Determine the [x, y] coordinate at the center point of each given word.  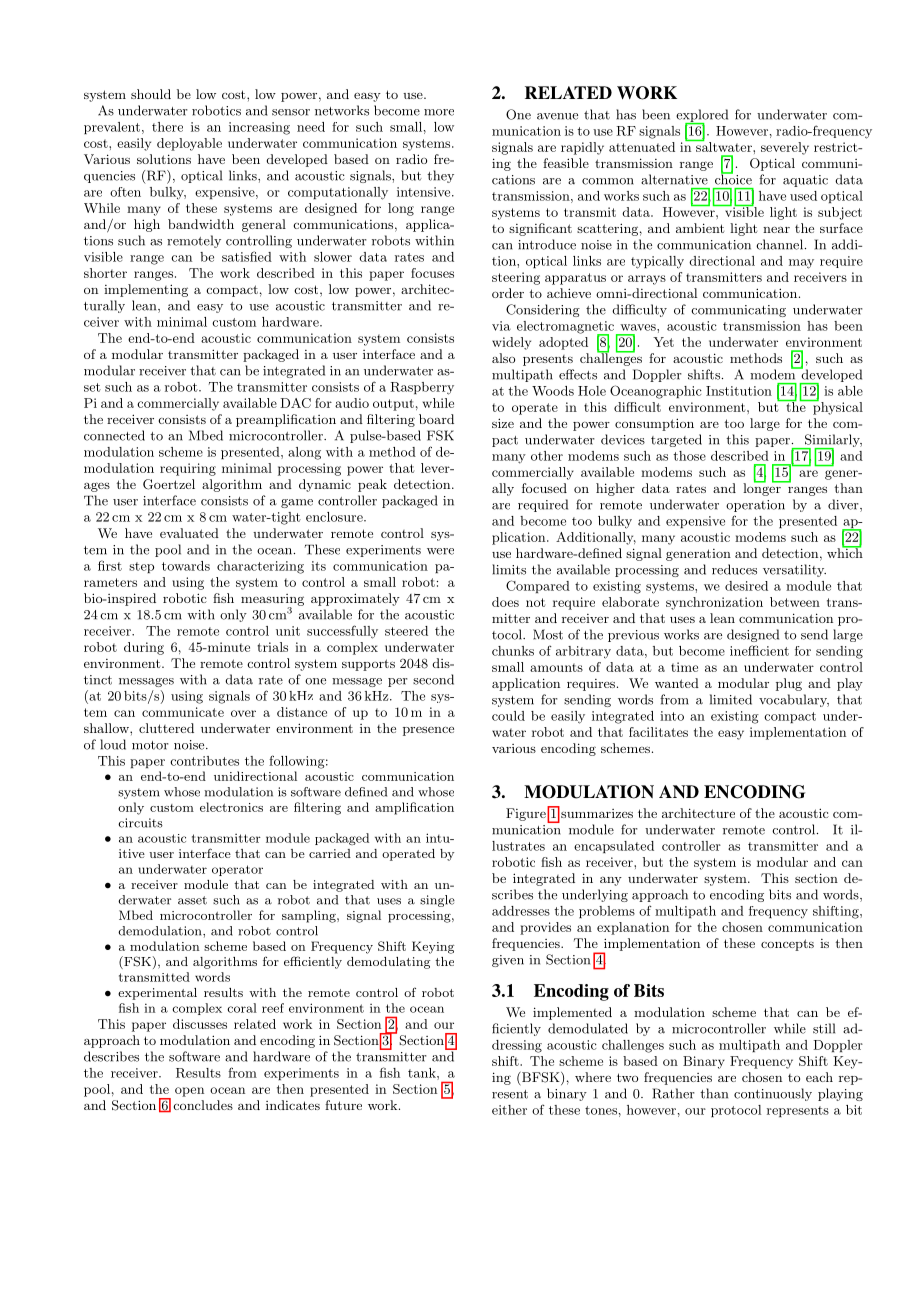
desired [746, 586]
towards [186, 566]
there [167, 127]
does [505, 602]
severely [785, 148]
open [189, 1092]
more [439, 112]
